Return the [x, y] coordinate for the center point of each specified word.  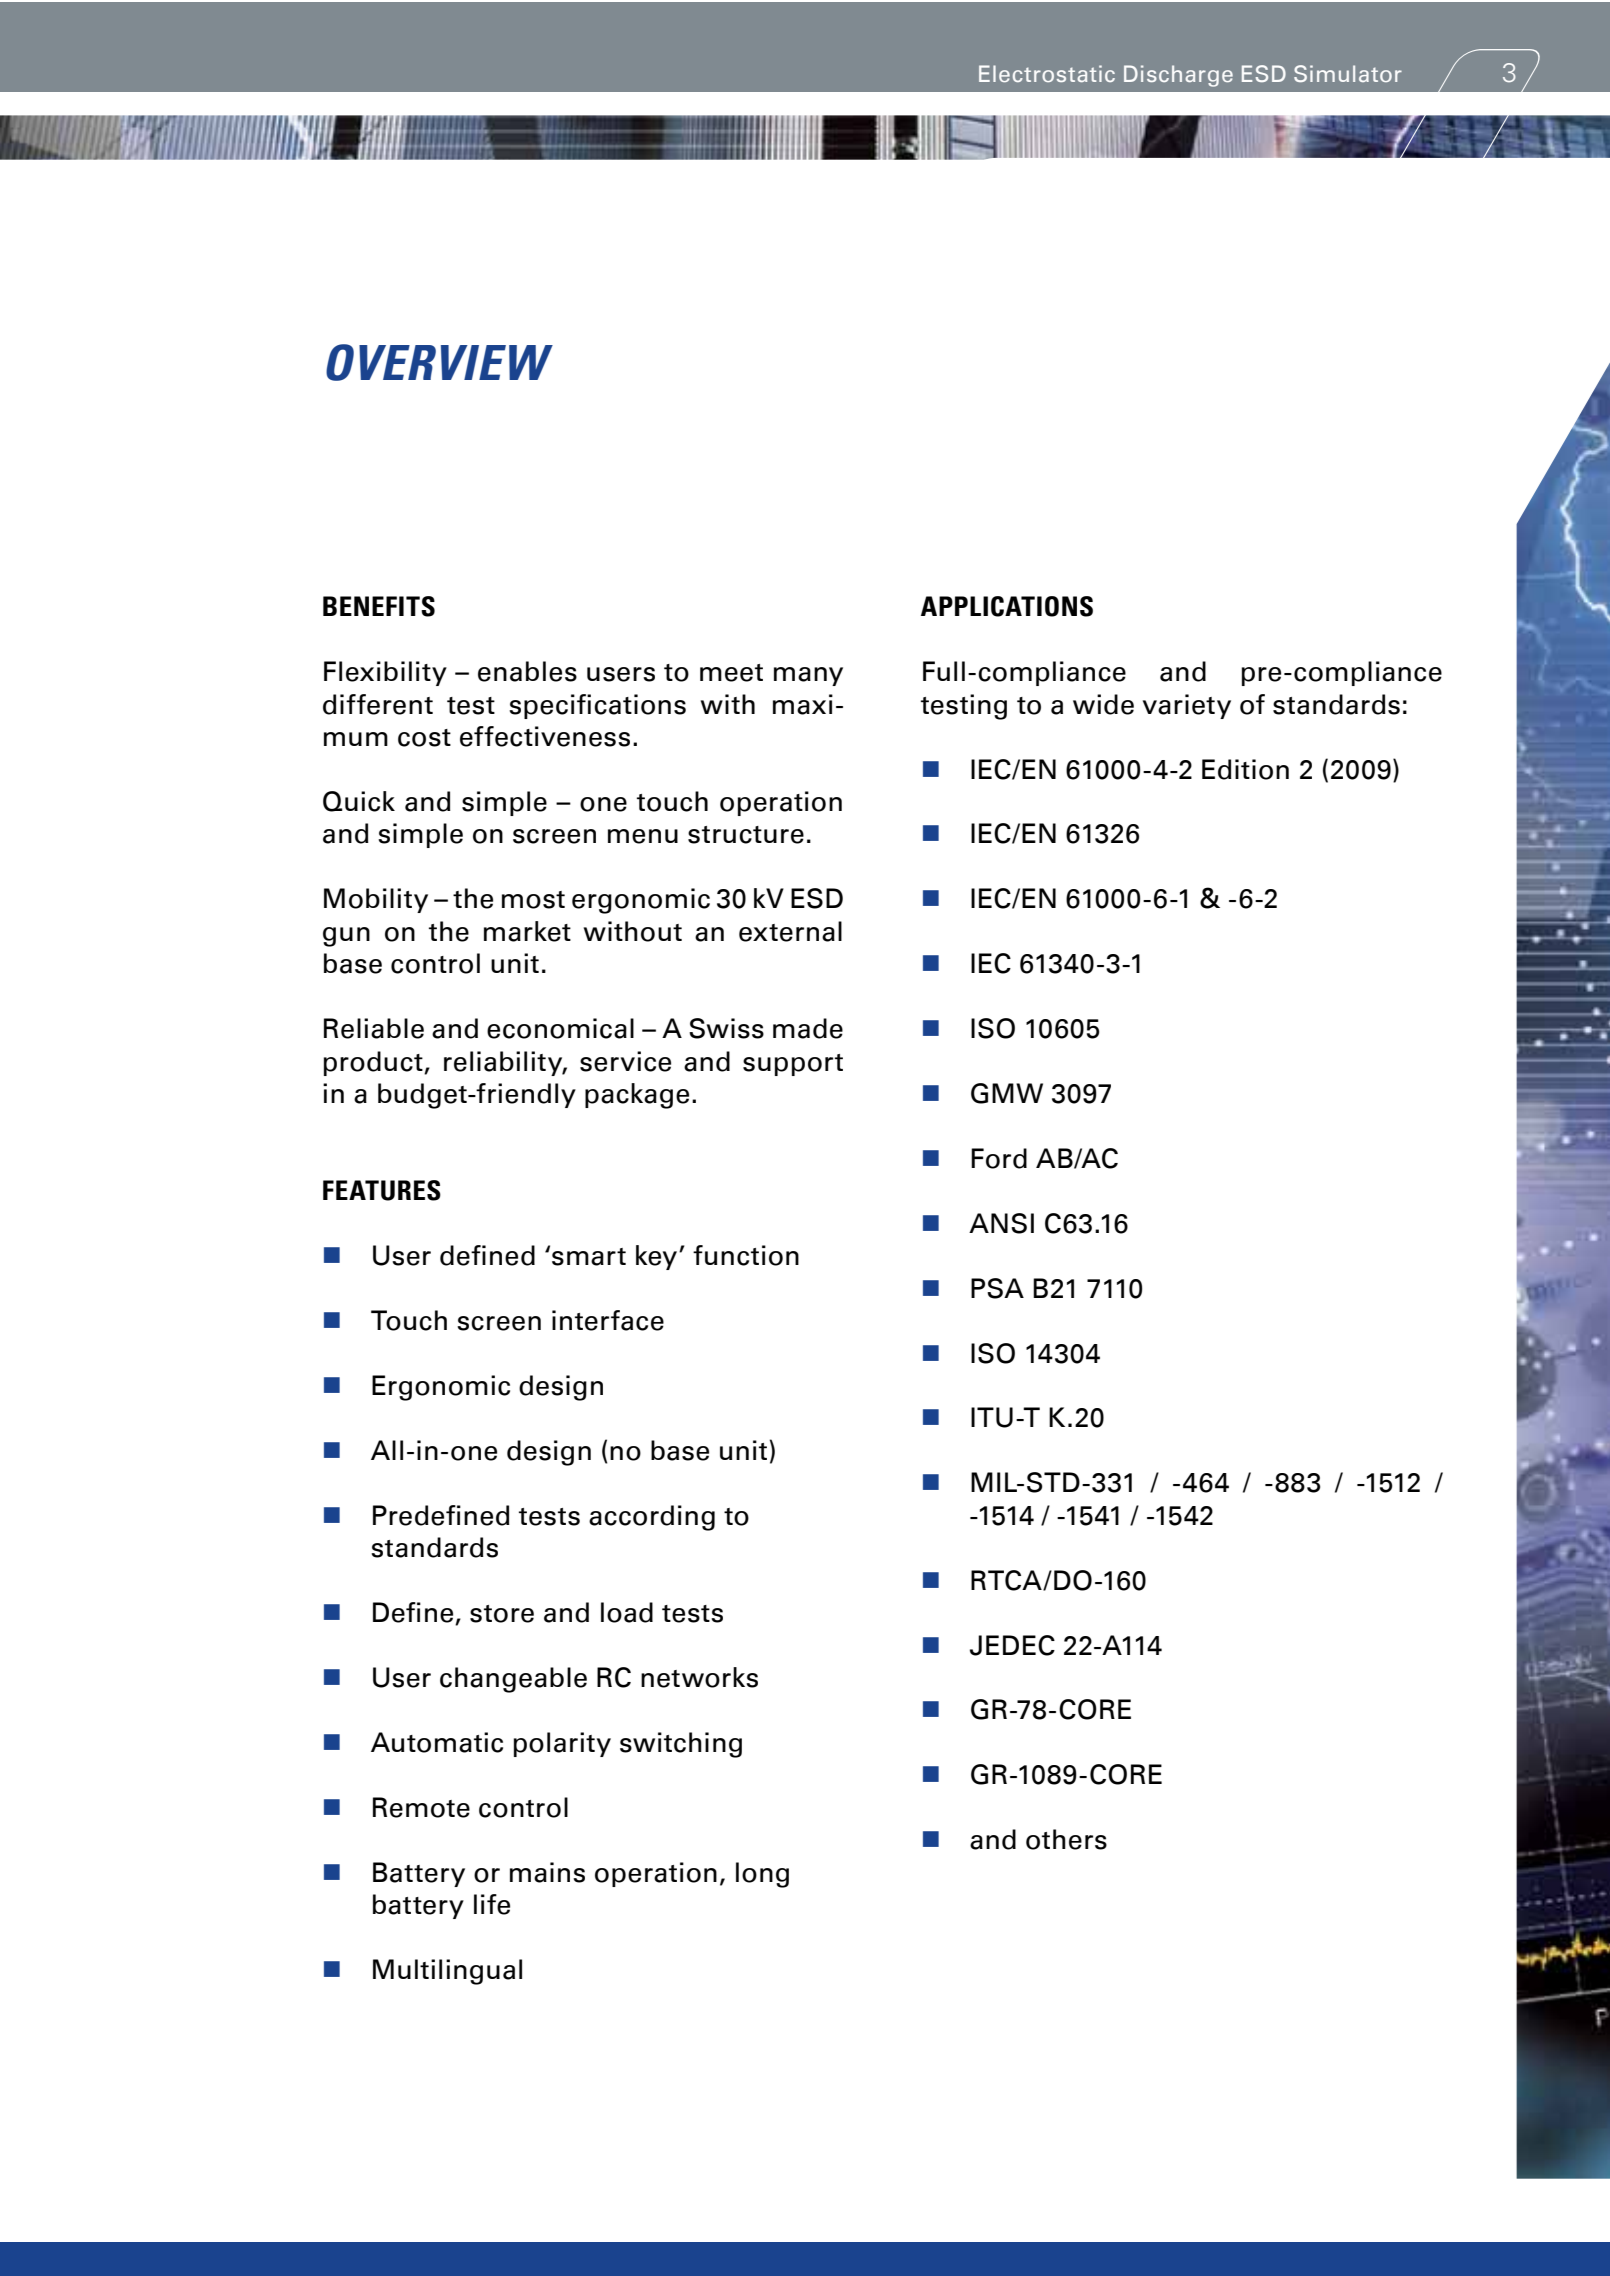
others [1066, 1839]
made [808, 1028]
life [492, 1904]
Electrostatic [1047, 73]
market [527, 931]
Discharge [1178, 76]
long [762, 1875]
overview [439, 362]
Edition [1245, 769]
